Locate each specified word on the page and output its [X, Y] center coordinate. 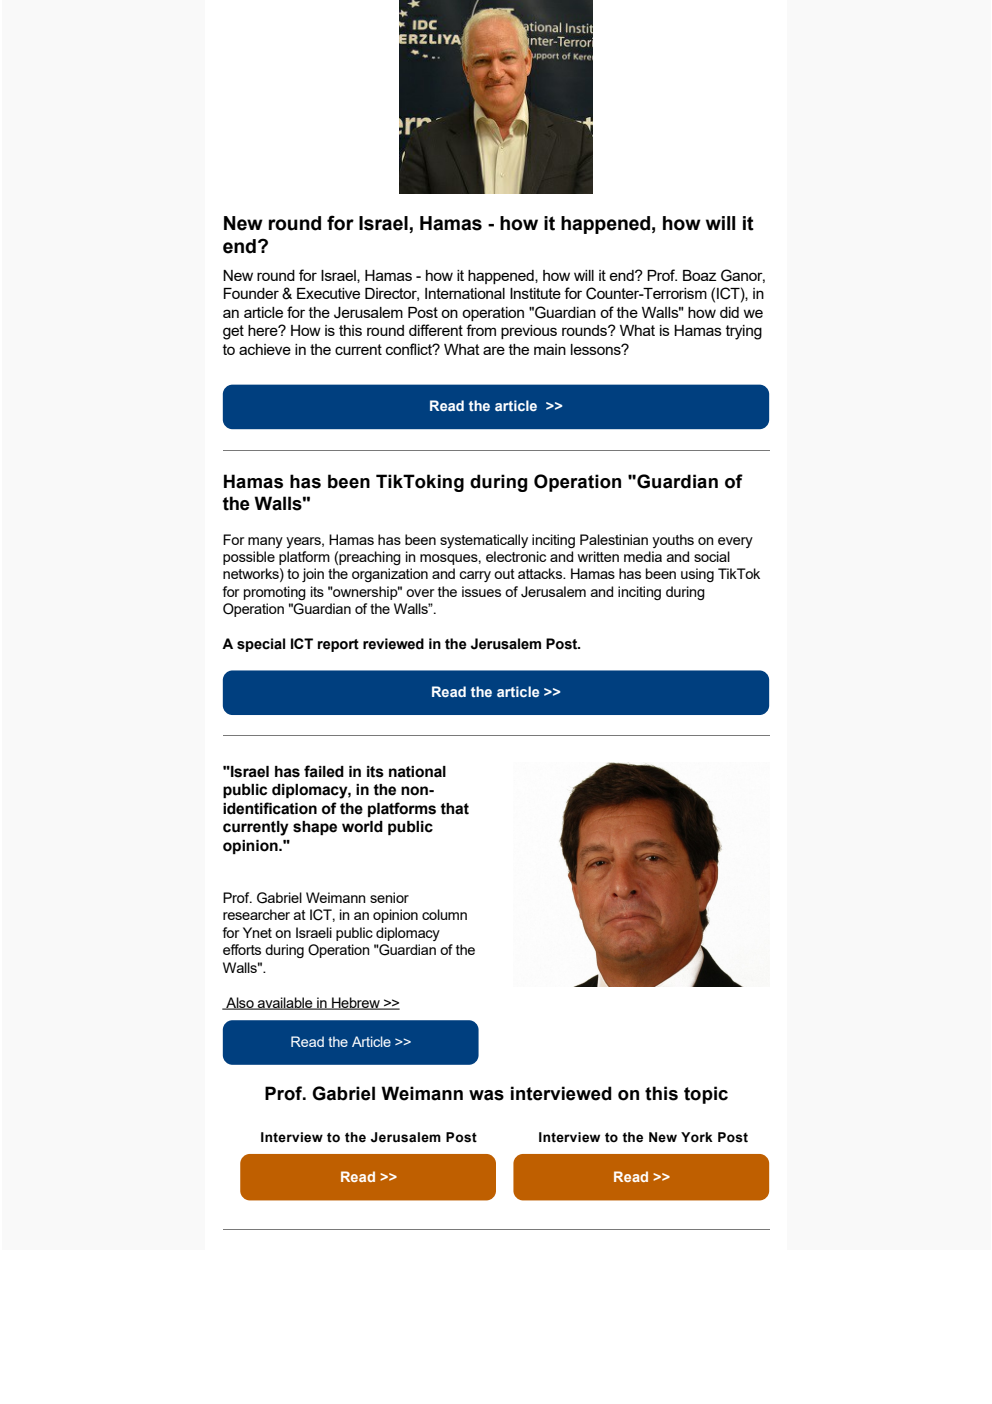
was [486, 1095]
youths [673, 541]
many [265, 542]
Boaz [700, 275]
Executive [328, 293]
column [444, 914]
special [261, 645]
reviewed [393, 644]
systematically [484, 541]
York [697, 1137]
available [285, 1003]
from [481, 330]
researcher [256, 914]
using [697, 575]
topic [706, 1095]
